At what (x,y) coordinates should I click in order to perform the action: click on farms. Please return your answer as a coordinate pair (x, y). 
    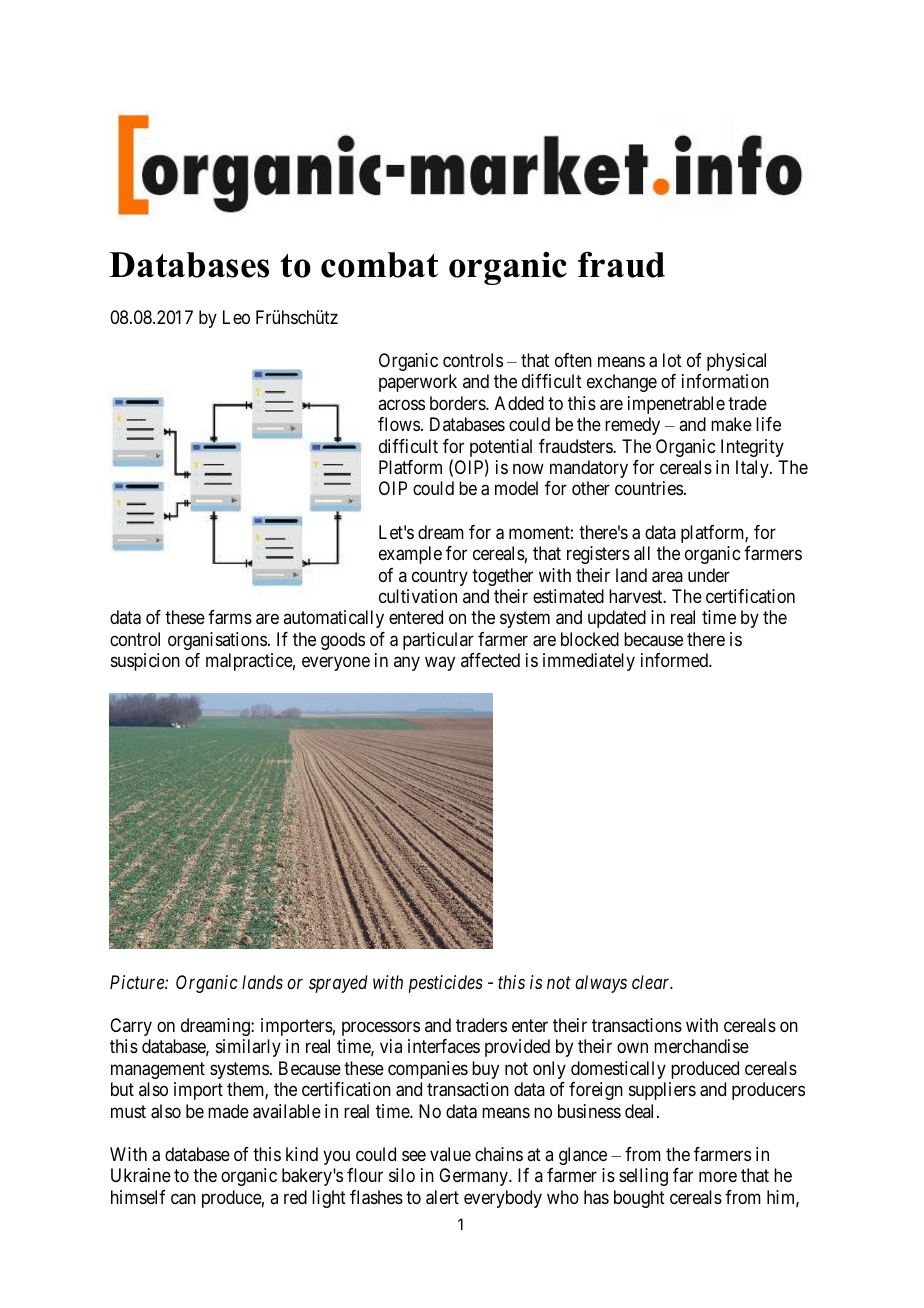
    Looking at the image, I should click on (230, 617).
